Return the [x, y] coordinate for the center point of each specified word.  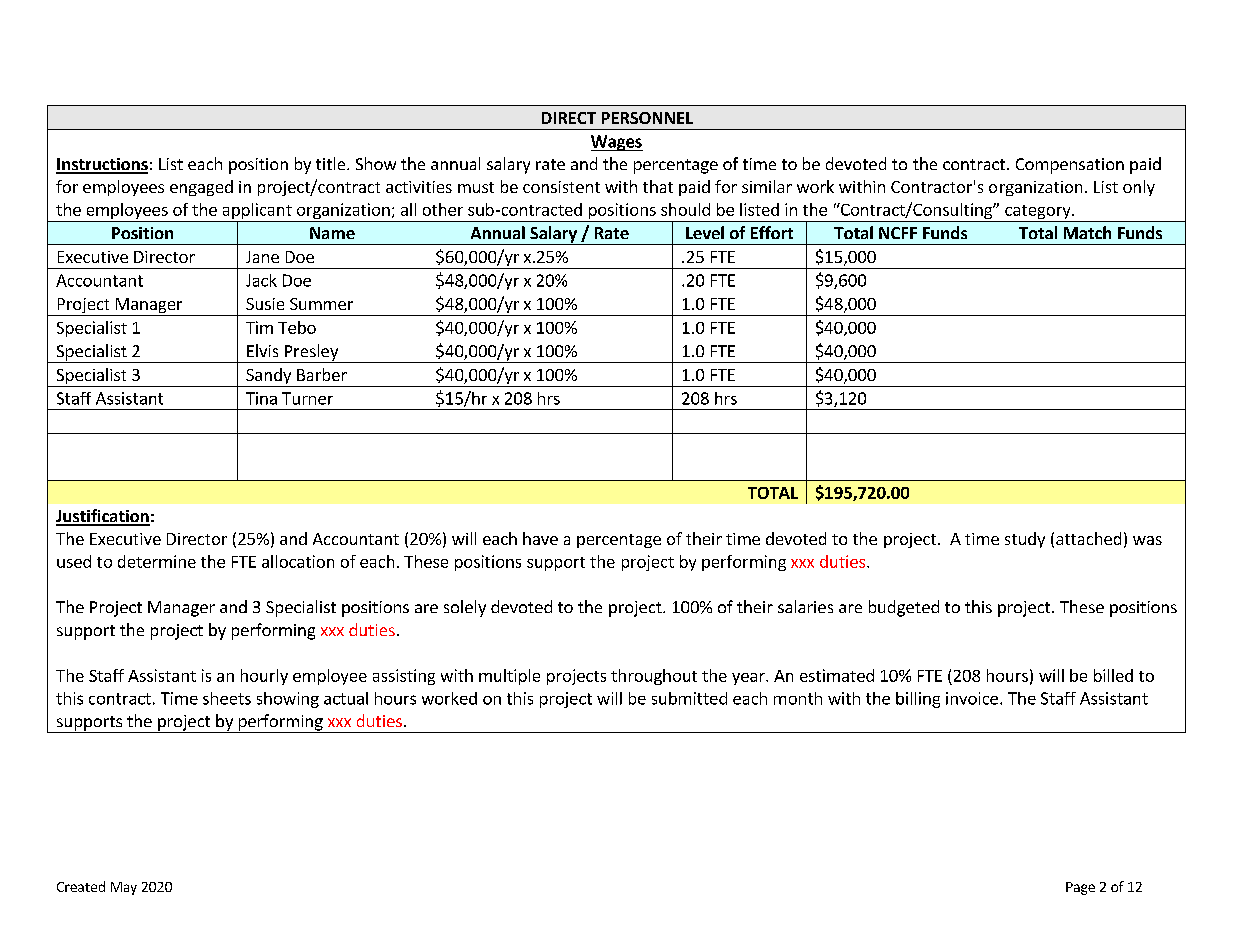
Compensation [1070, 166]
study [1025, 540]
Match [1087, 232]
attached [1088, 538]
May [124, 888]
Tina [261, 398]
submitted [689, 698]
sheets [227, 698]
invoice [972, 698]
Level [705, 232]
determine [157, 561]
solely [465, 608]
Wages [617, 143]
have [540, 538]
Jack [261, 280]
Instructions [102, 165]
